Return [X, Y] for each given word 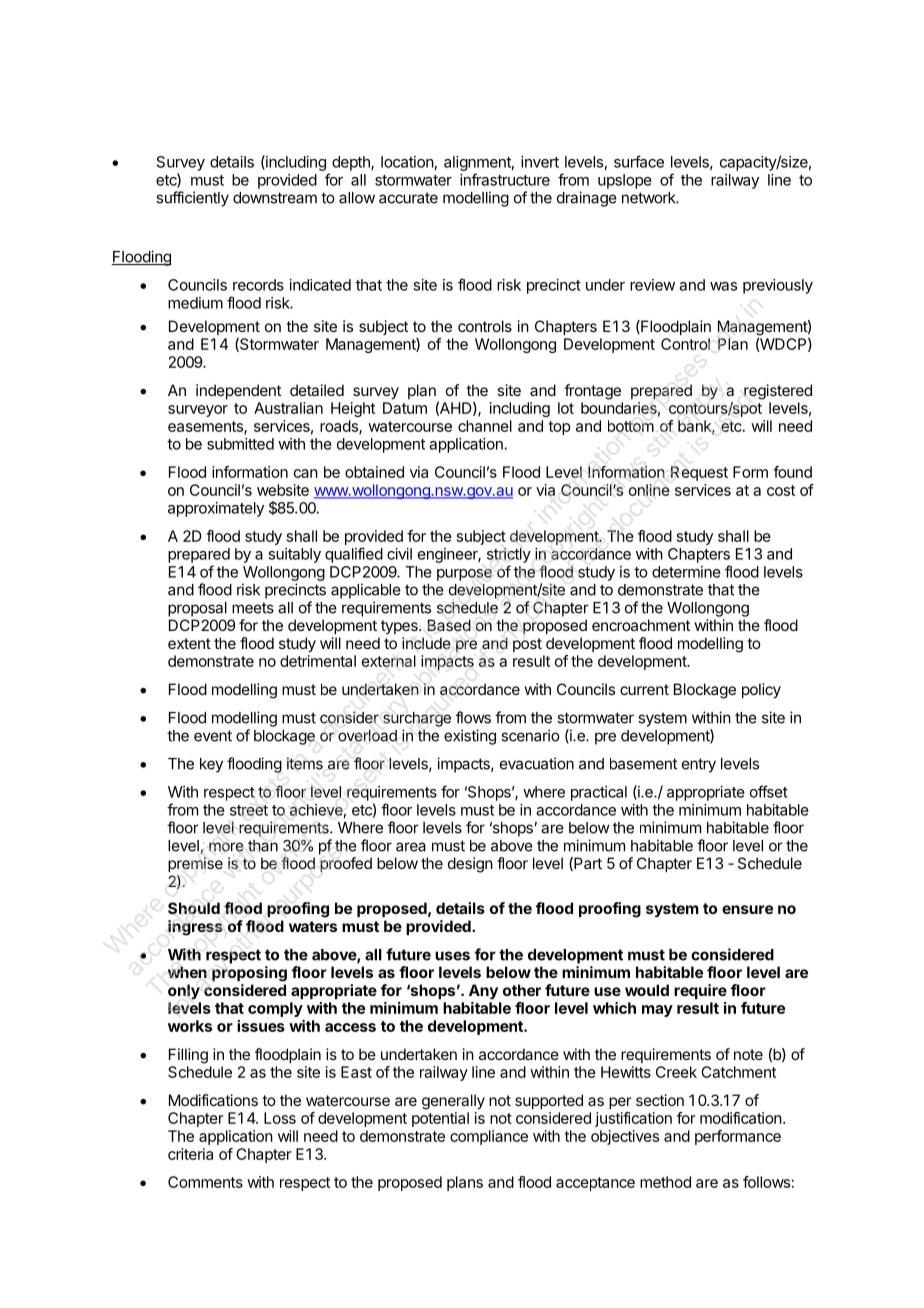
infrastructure [505, 179]
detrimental [318, 661]
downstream [275, 198]
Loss [280, 1118]
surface [639, 161]
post [527, 645]
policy [761, 691]
